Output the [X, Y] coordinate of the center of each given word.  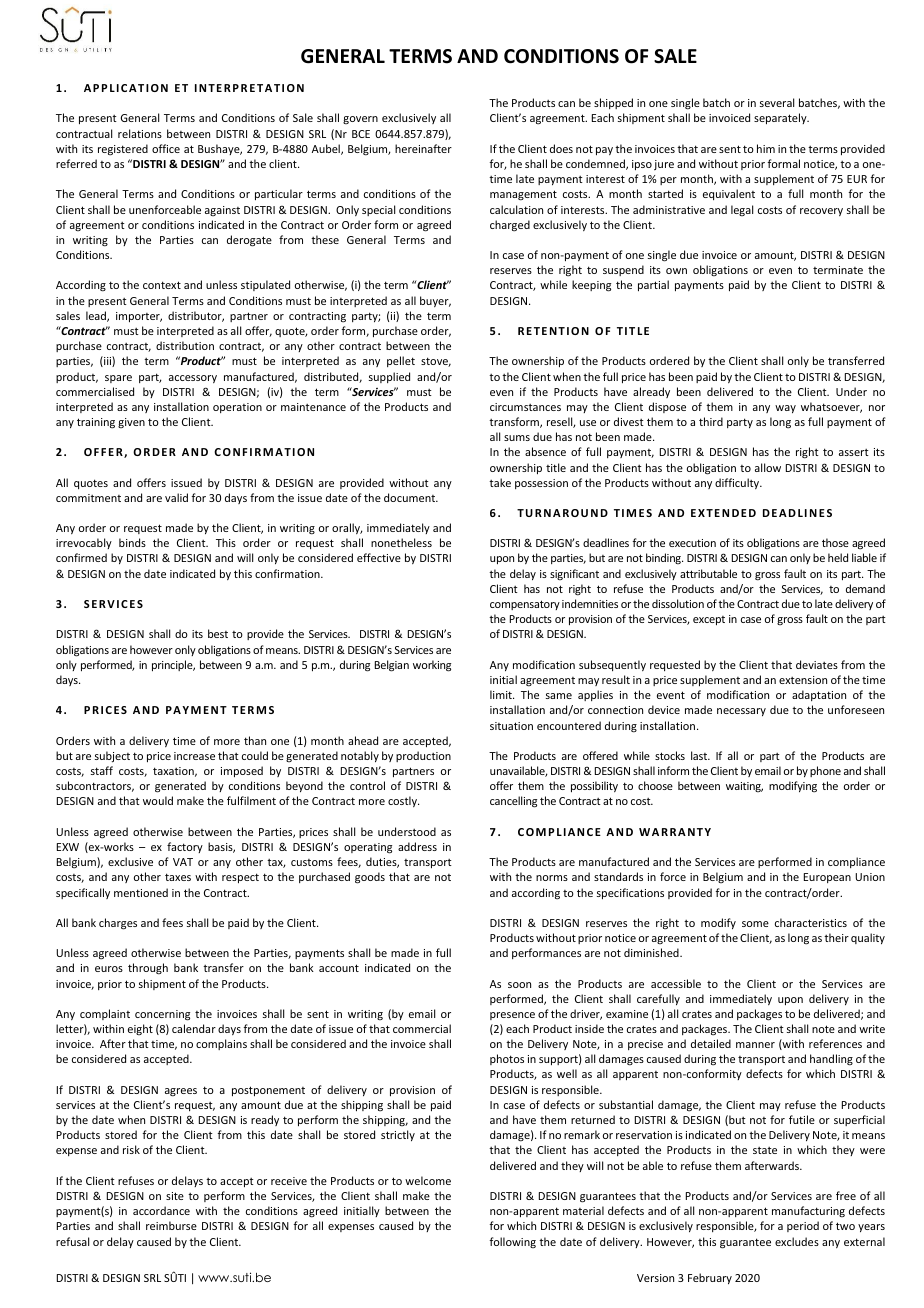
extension [803, 680]
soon [519, 985]
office [166, 148]
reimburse [171, 1225]
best [218, 633]
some [755, 924]
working [432, 666]
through [148, 969]
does [561, 148]
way [785, 409]
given [131, 423]
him [766, 148]
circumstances [525, 407]
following [513, 1242]
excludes [797, 1241]
